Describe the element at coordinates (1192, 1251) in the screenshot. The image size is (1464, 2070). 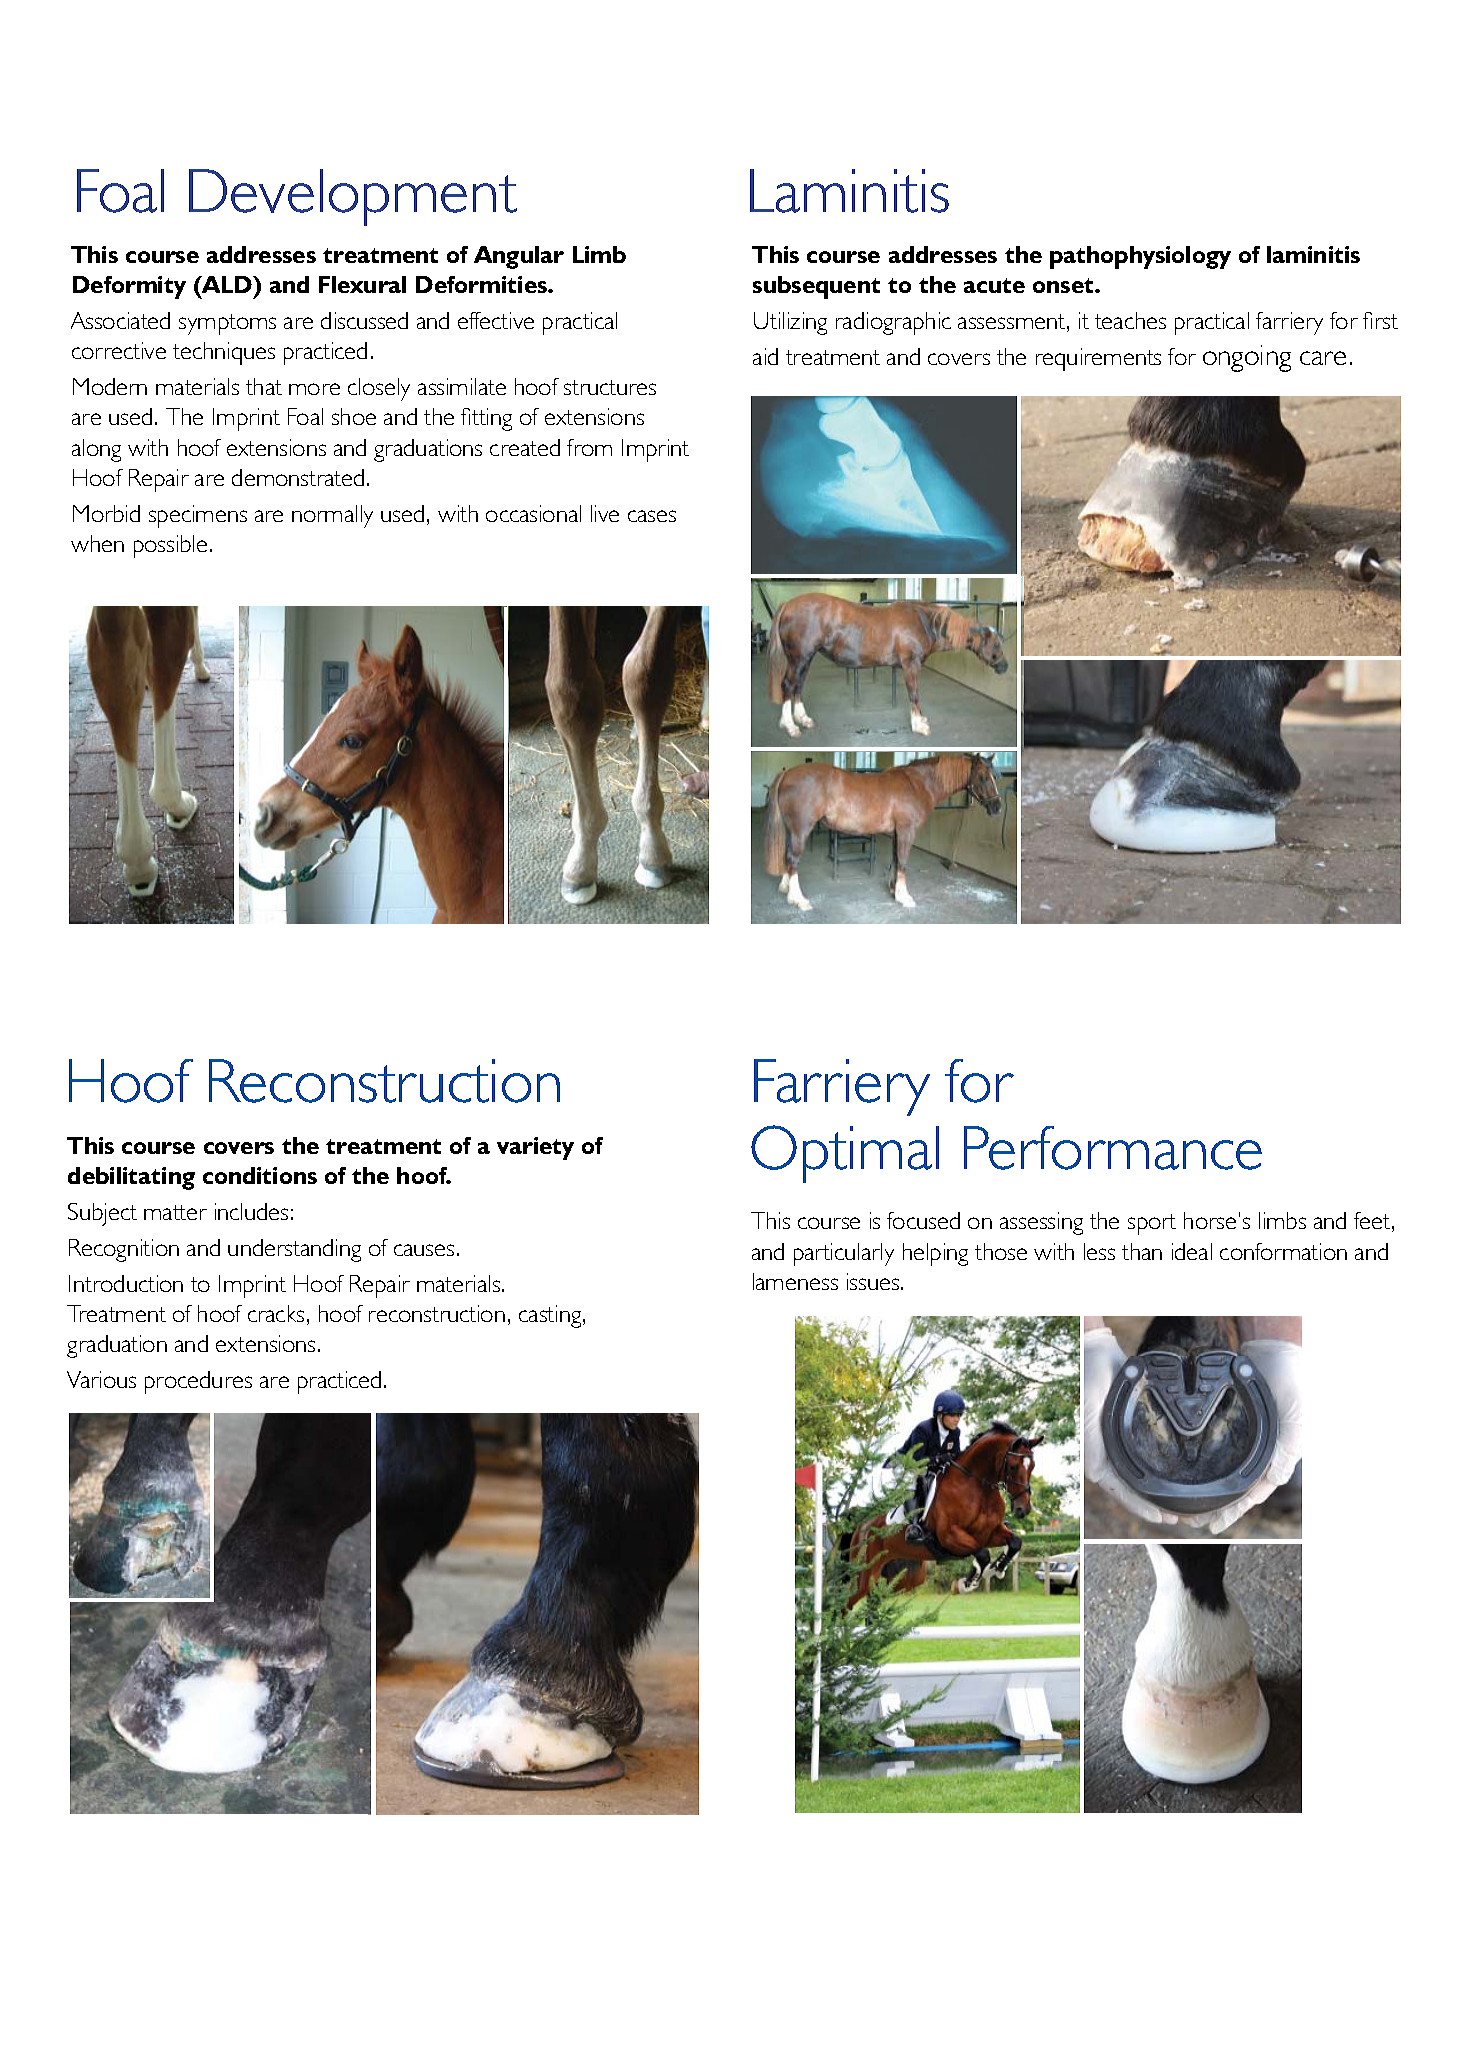
I see `ideal` at that location.
